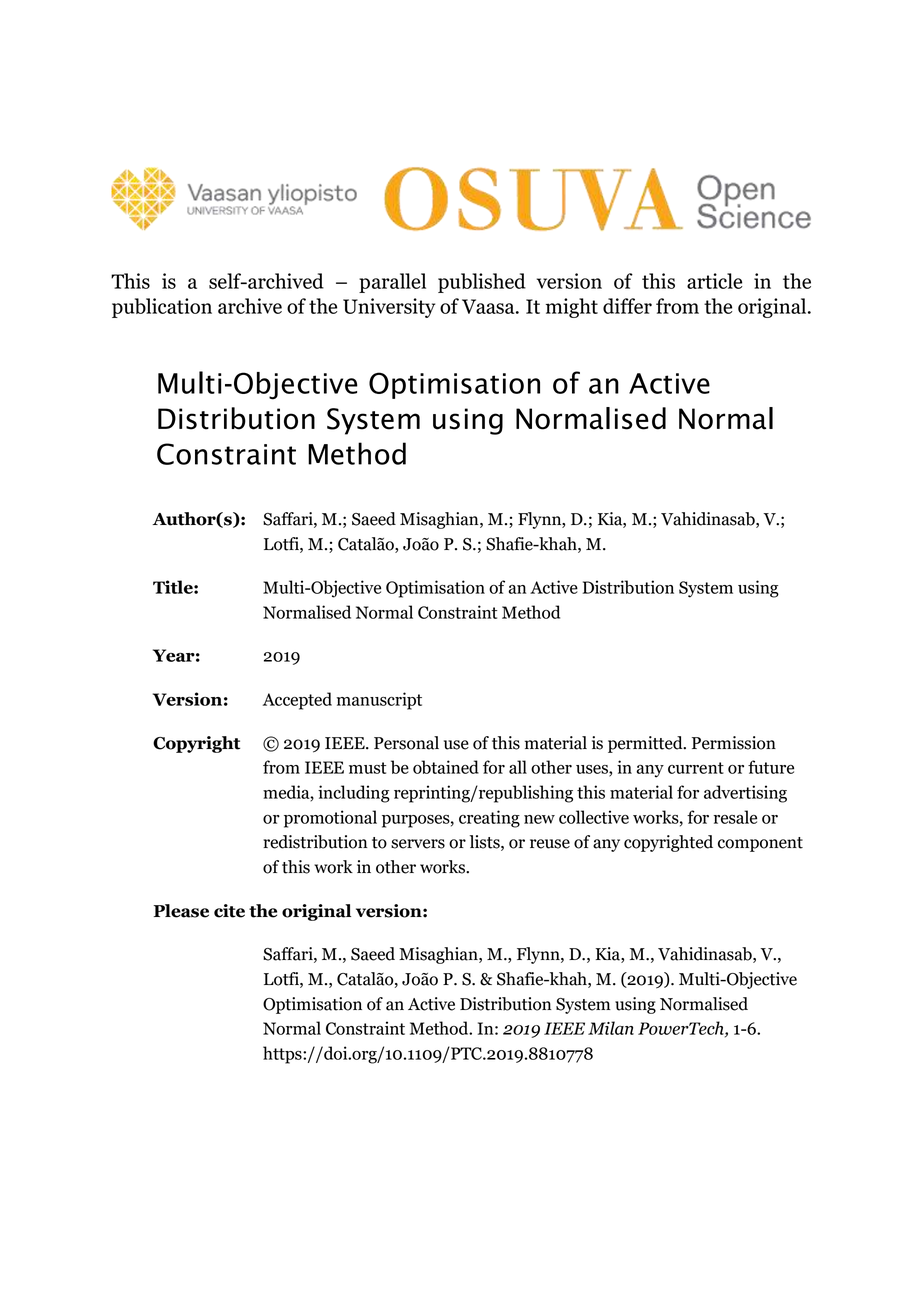 This screenshot has height=1308, width=924. Describe the element at coordinates (379, 701) in the screenshot. I see `manuscript` at that location.
